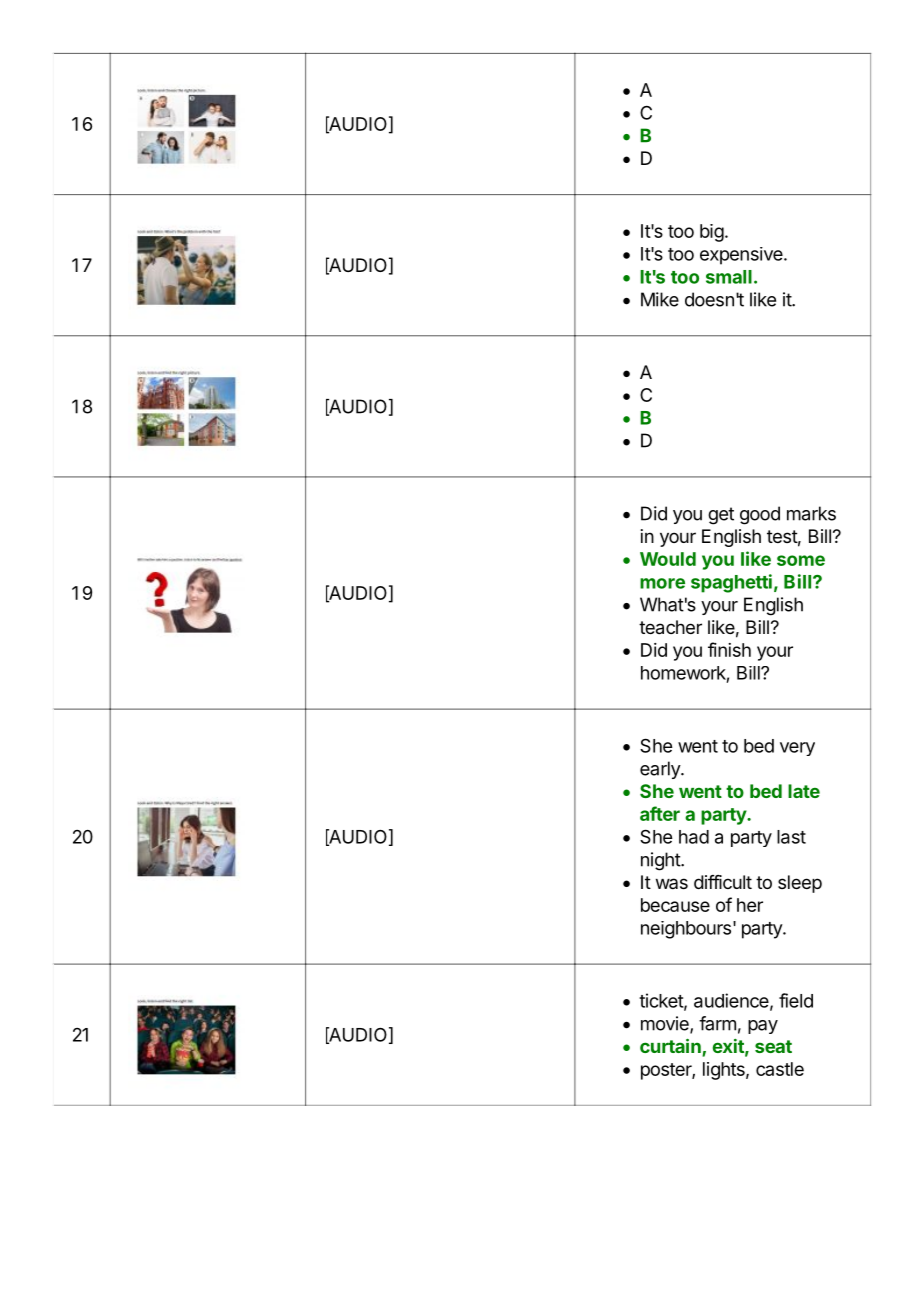 This screenshot has height=1308, width=924. Describe the element at coordinates (811, 513) in the screenshot. I see `marks` at that location.
